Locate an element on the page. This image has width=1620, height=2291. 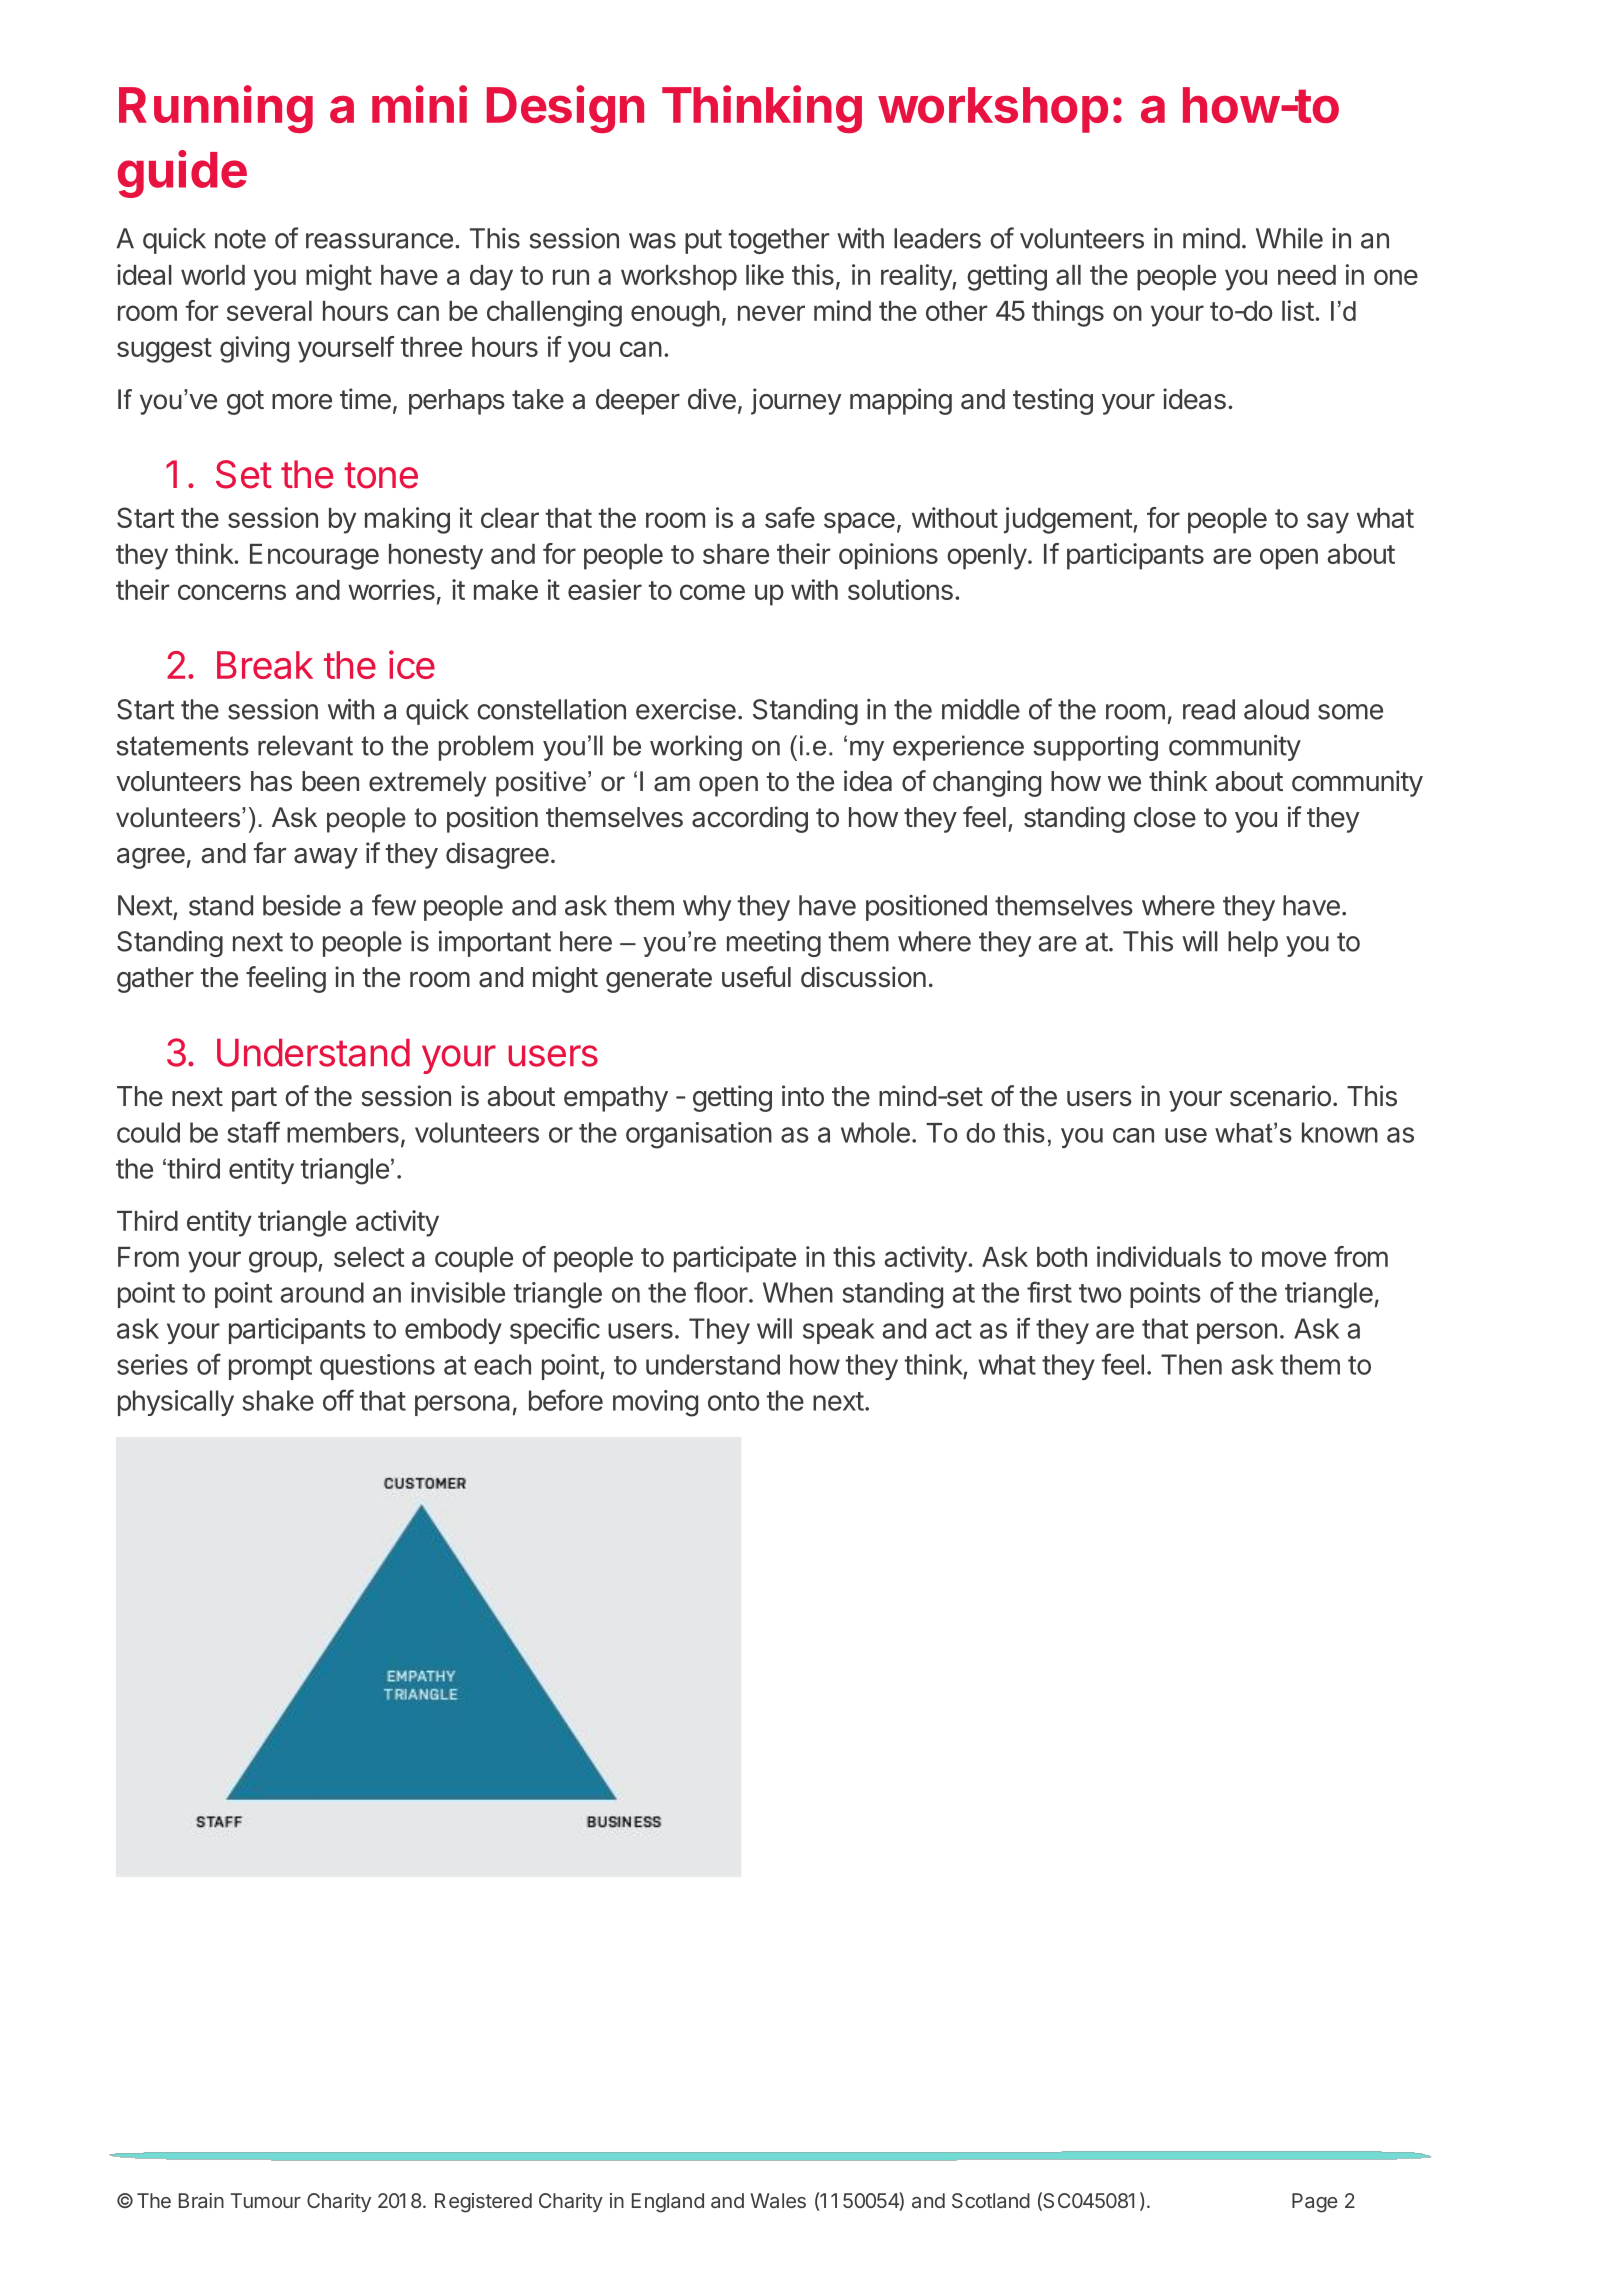
members is located at coordinates (343, 1132).
